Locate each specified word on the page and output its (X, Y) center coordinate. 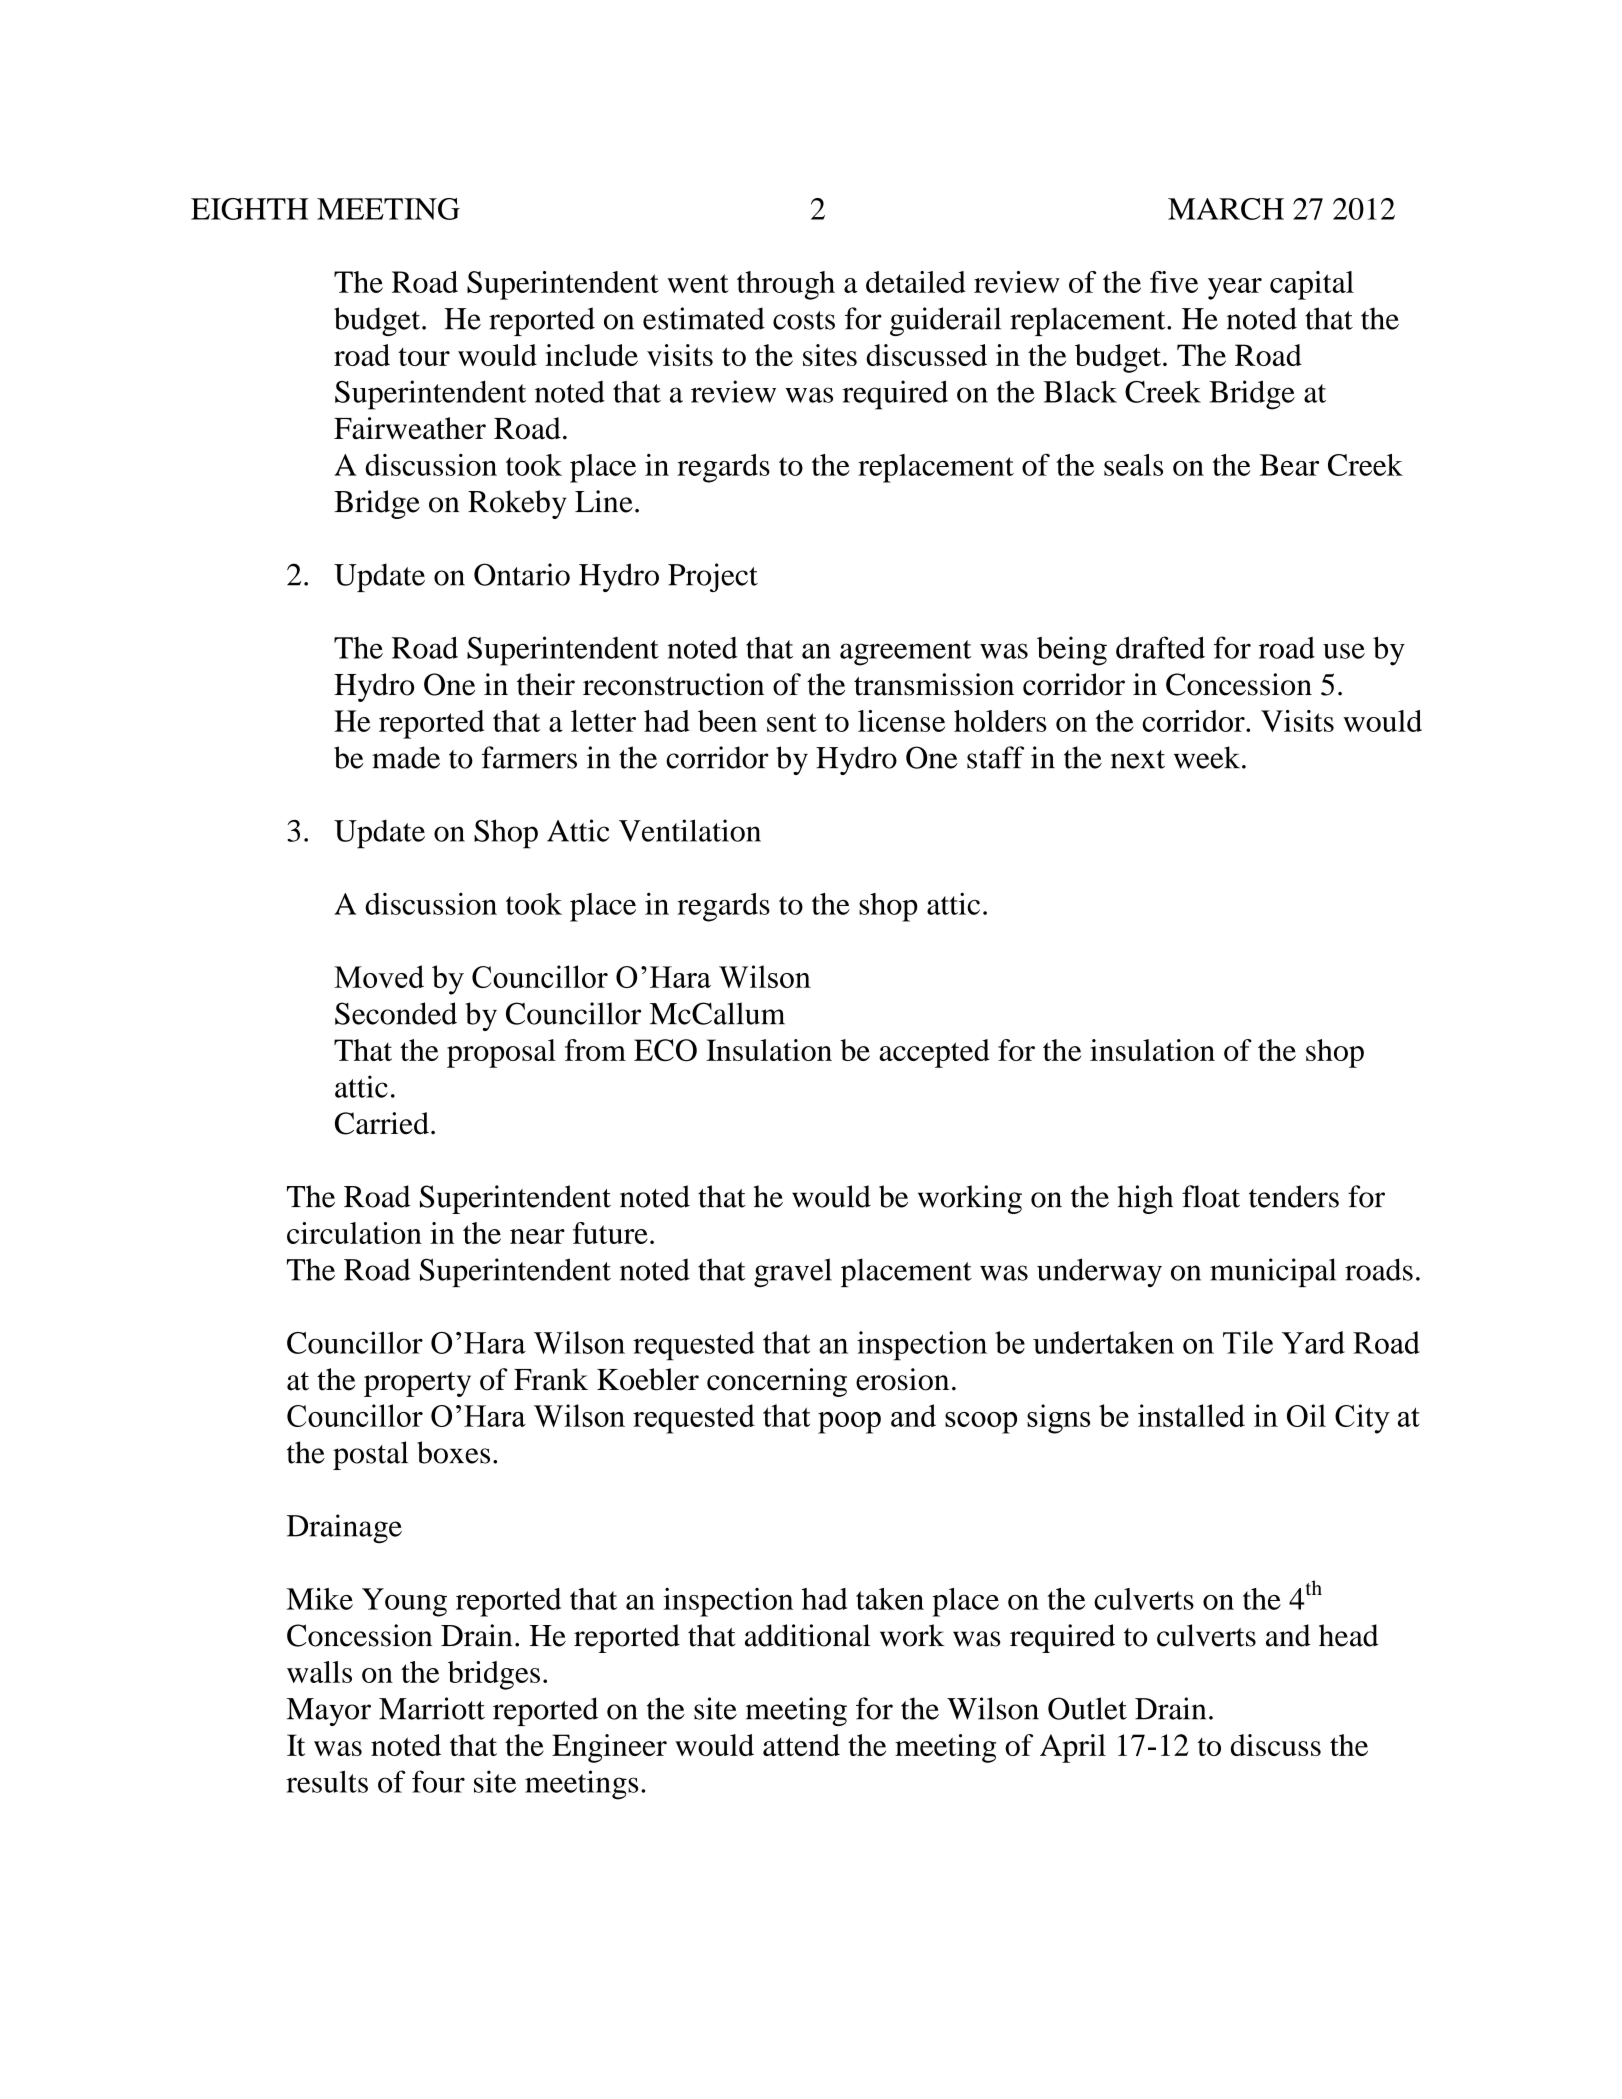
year (1235, 289)
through (786, 285)
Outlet (1087, 1708)
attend (801, 1745)
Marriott (432, 1708)
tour (424, 357)
